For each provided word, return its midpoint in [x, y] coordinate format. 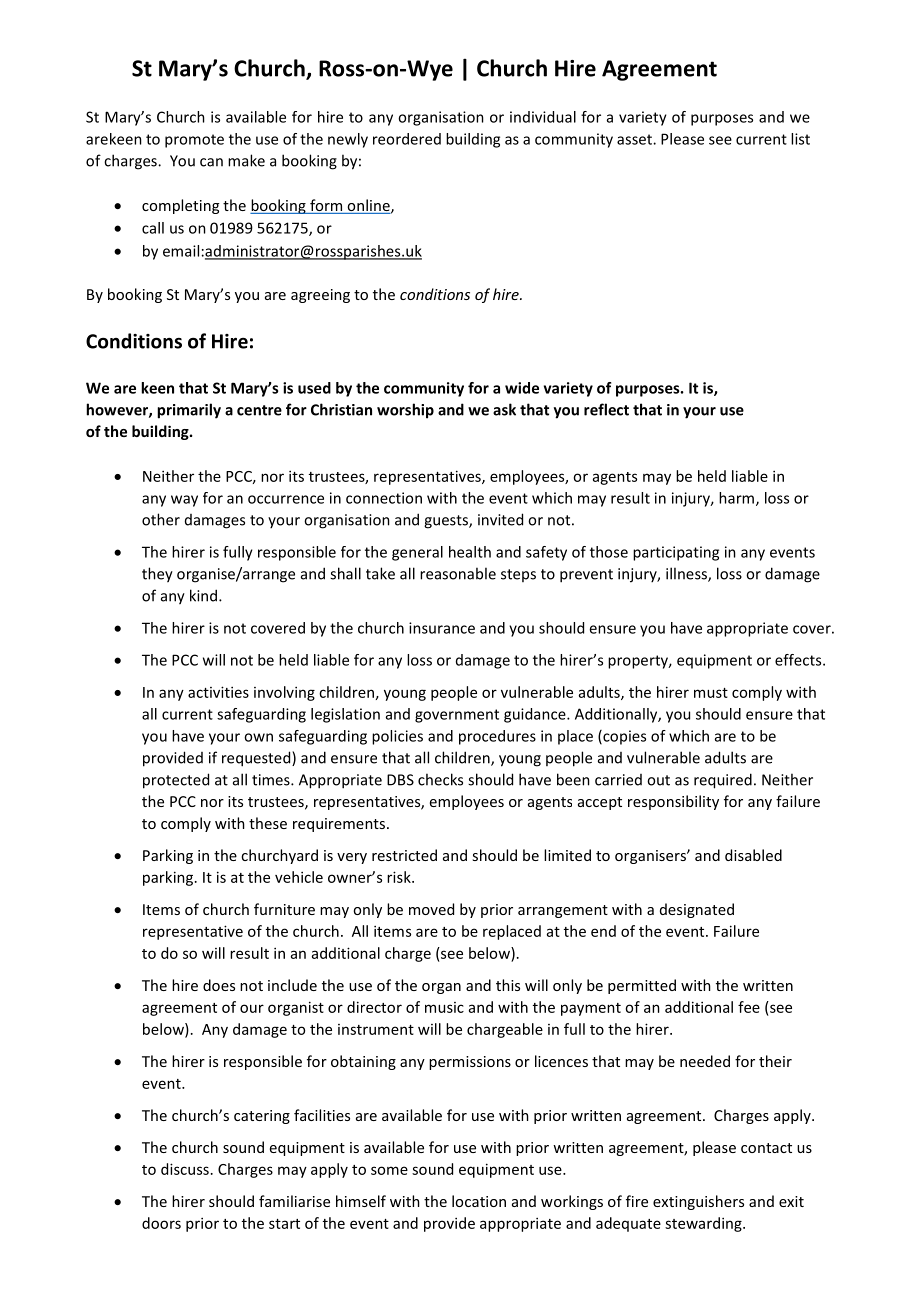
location [479, 1201]
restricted [404, 855]
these [268, 823]
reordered [407, 139]
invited [500, 519]
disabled [753, 855]
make [246, 160]
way [184, 501]
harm [736, 498]
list [800, 139]
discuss [185, 1169]
